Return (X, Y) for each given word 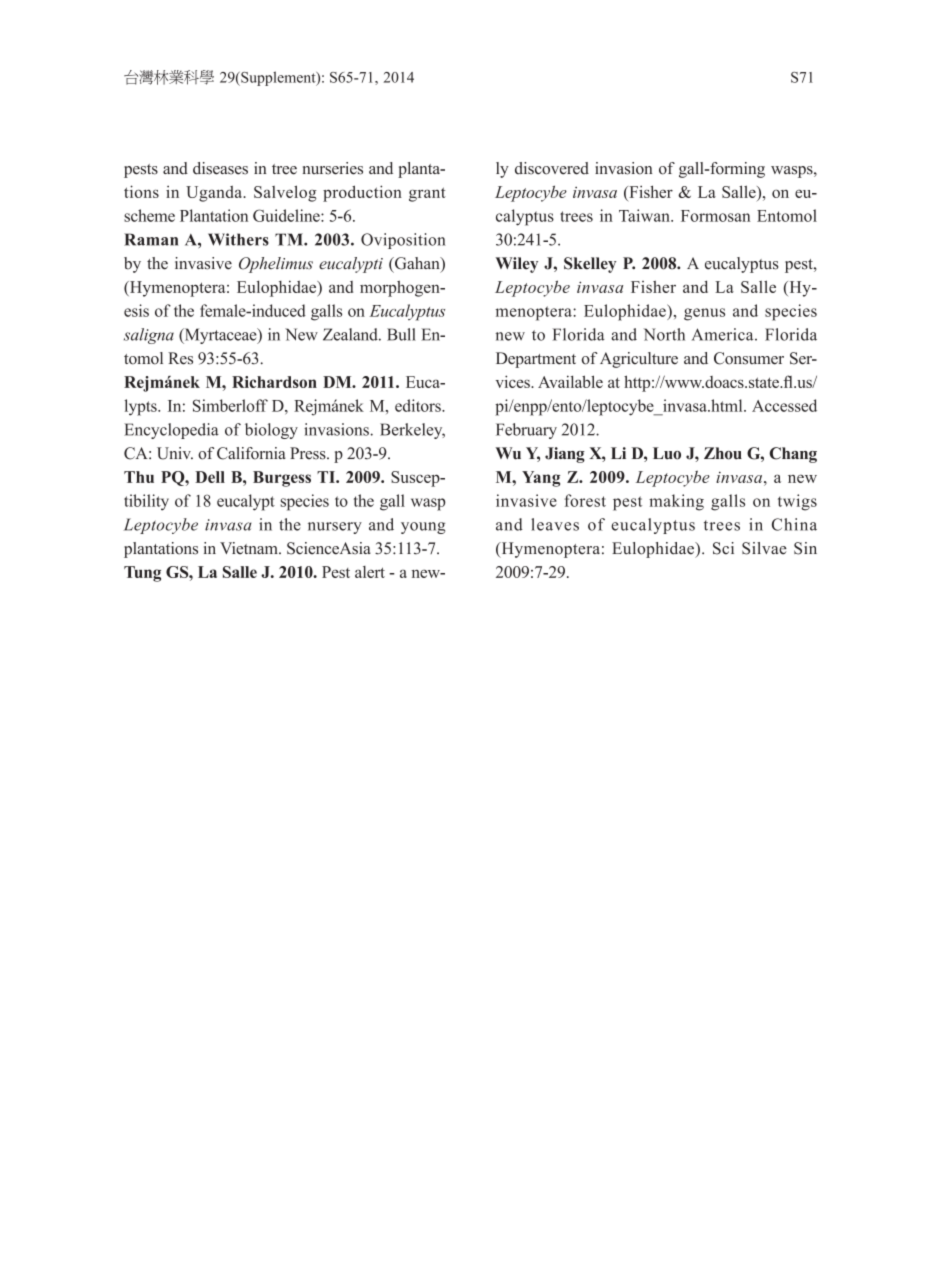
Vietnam (250, 548)
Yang (541, 479)
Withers (238, 239)
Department (536, 360)
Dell (210, 477)
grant (427, 194)
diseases (220, 168)
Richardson (274, 382)
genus (704, 314)
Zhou (723, 453)
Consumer (749, 358)
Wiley (516, 265)
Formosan (715, 216)
